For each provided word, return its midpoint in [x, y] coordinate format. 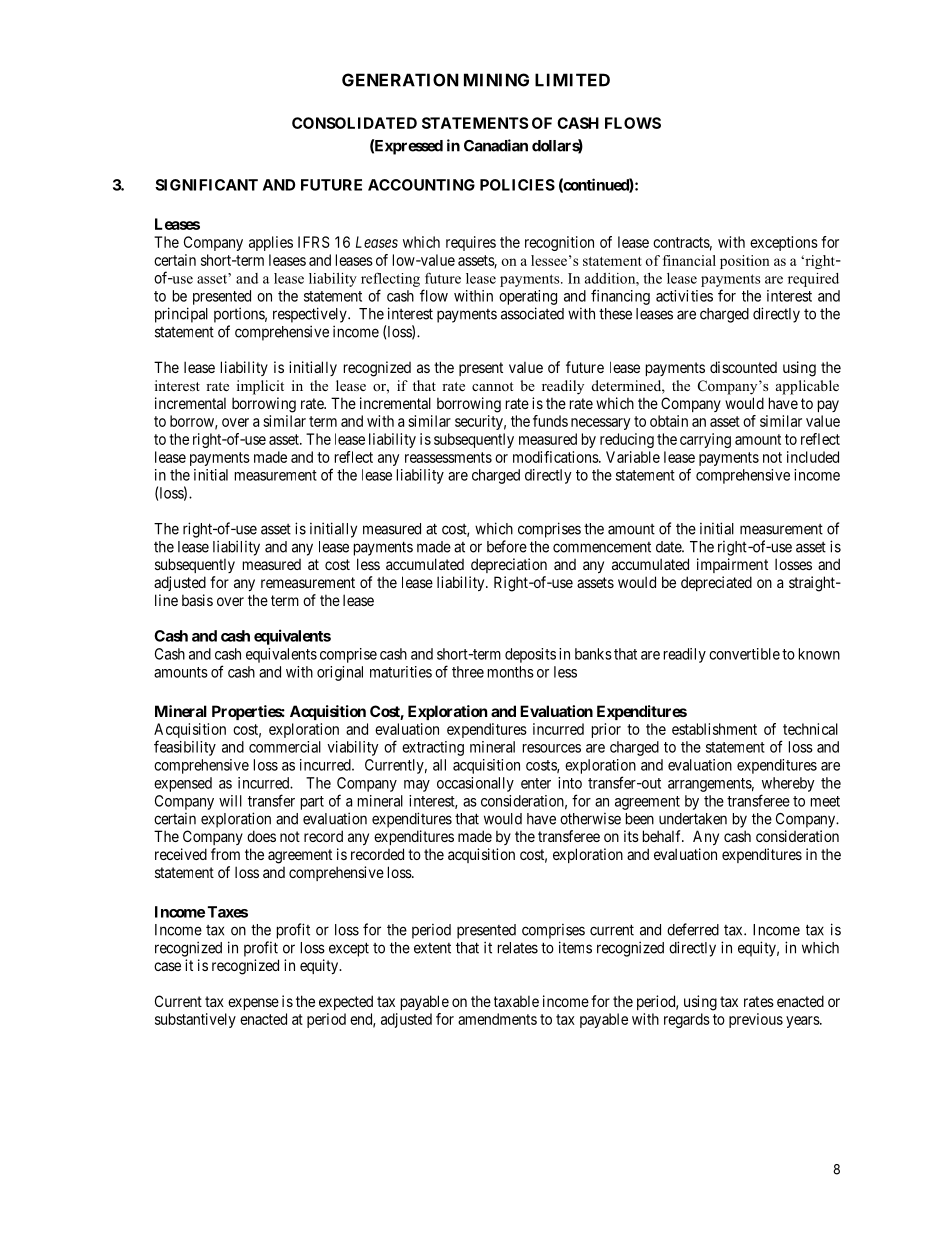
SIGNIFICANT [206, 185]
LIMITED [572, 80]
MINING [496, 80]
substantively [195, 1020]
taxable [516, 1001]
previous [756, 1020]
